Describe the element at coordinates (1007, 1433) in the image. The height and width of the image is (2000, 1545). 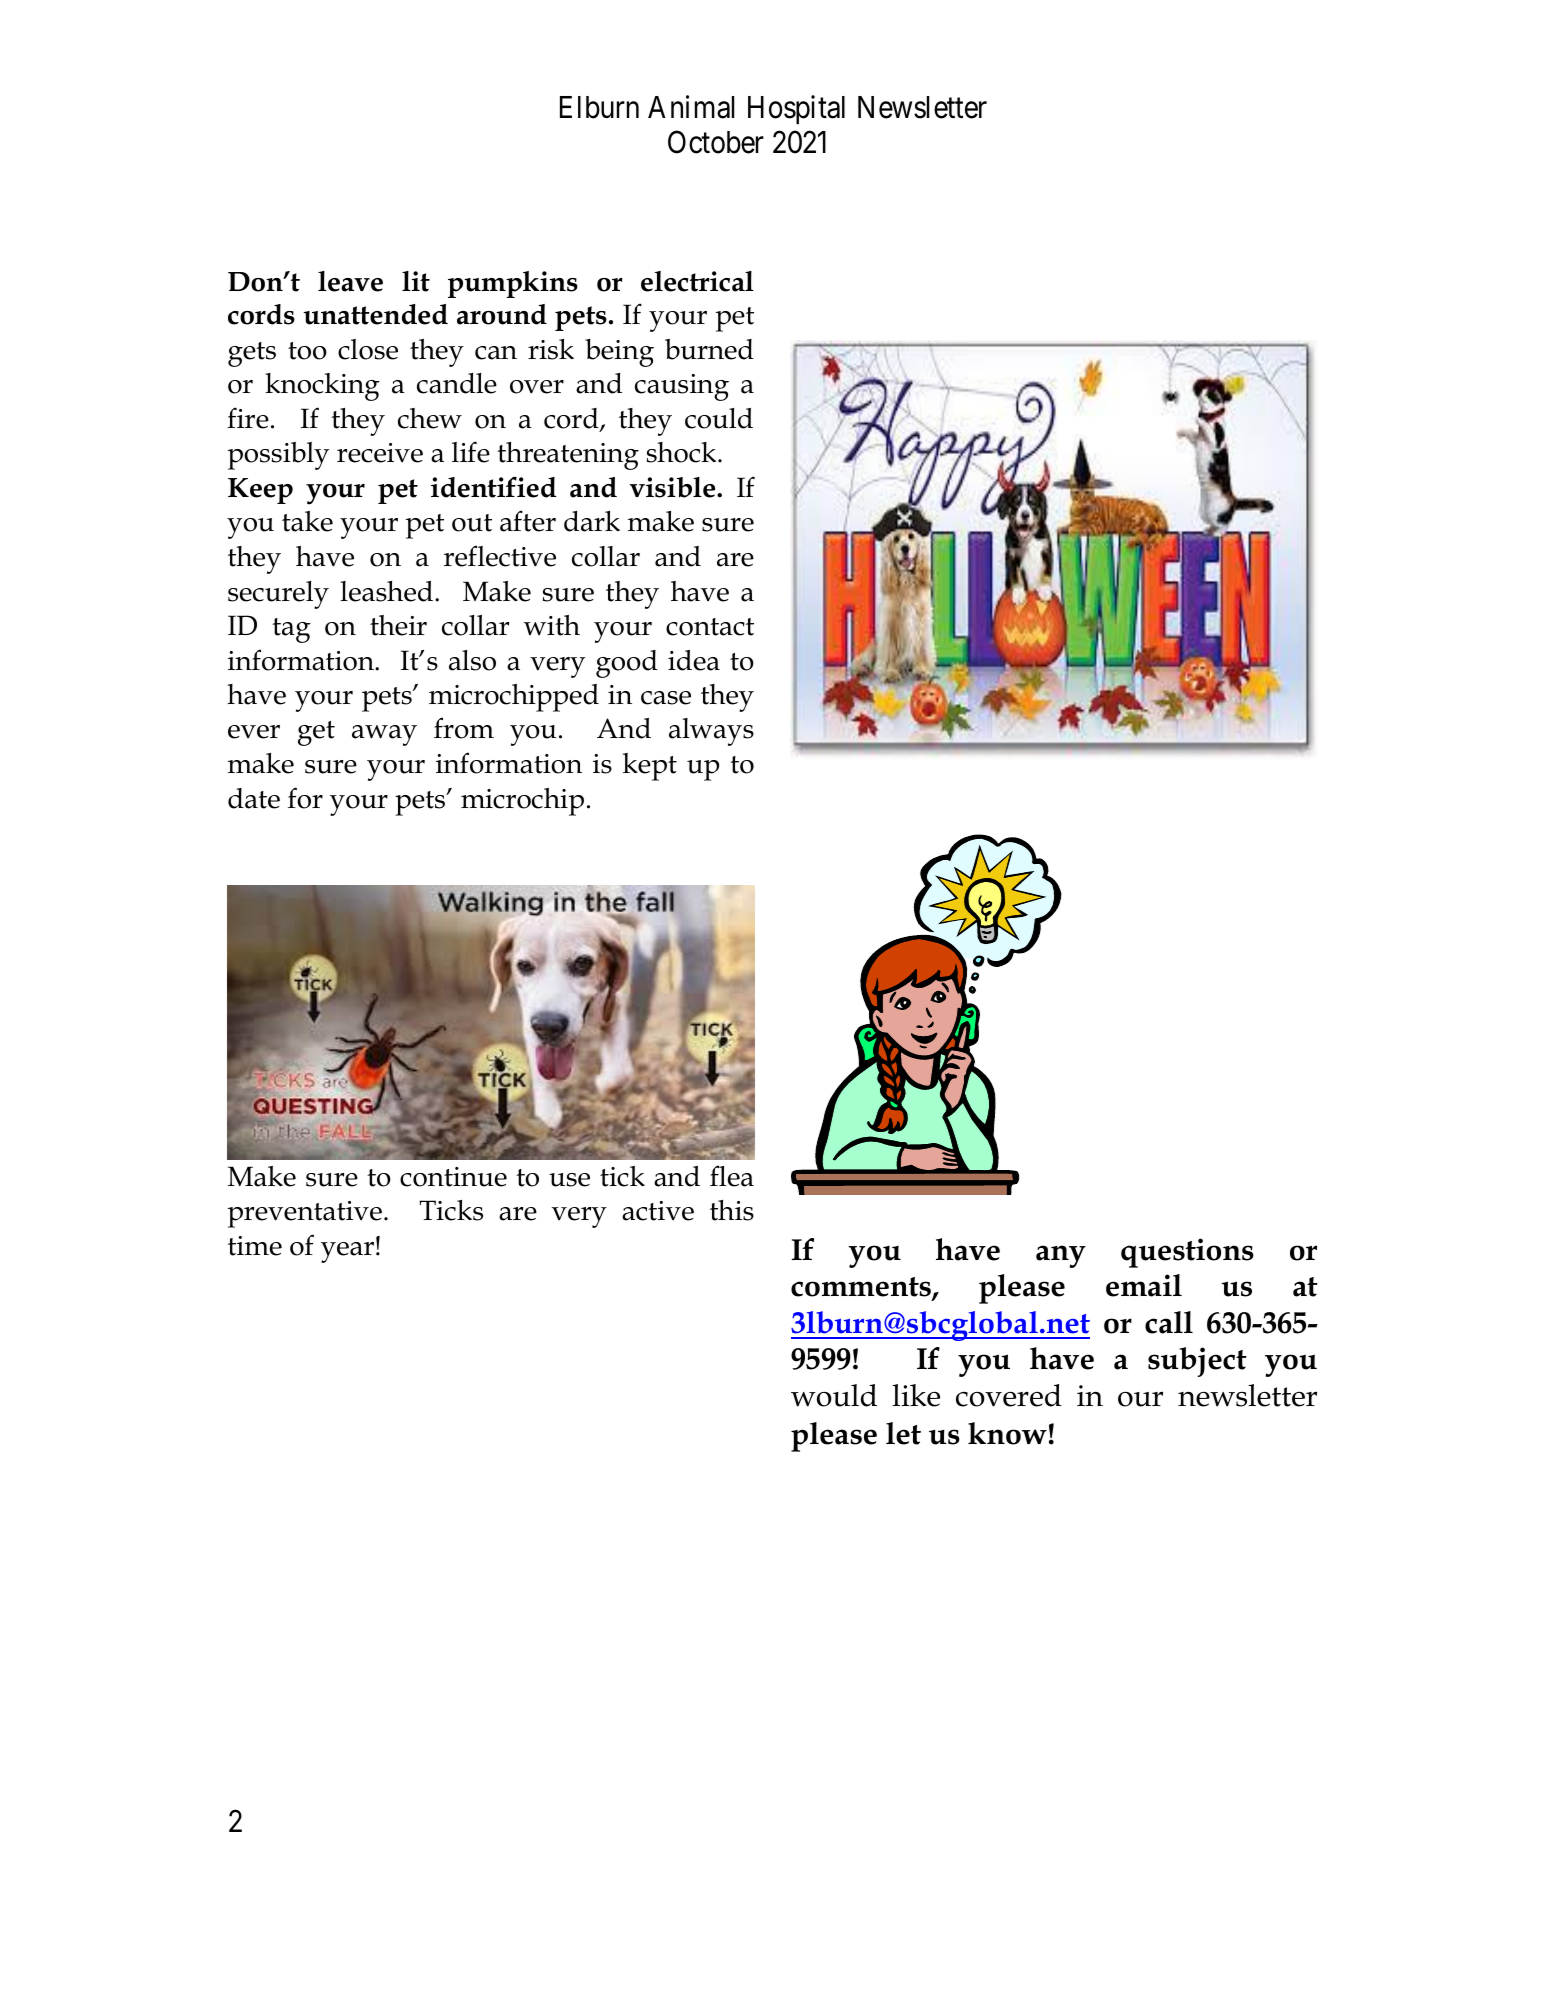
I see `know` at that location.
